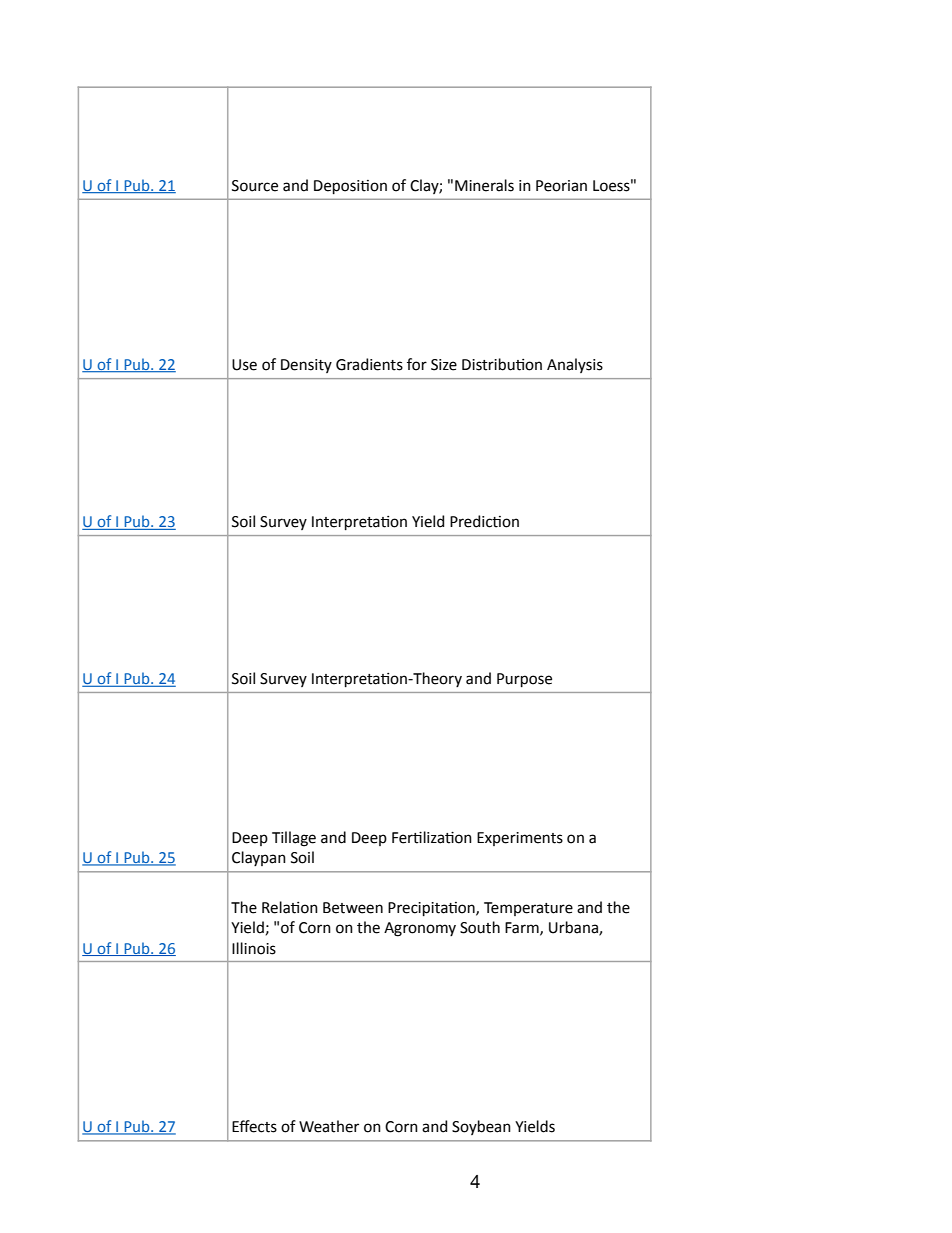  What do you see at coordinates (294, 839) in the document?
I see `Tillage` at bounding box center [294, 839].
